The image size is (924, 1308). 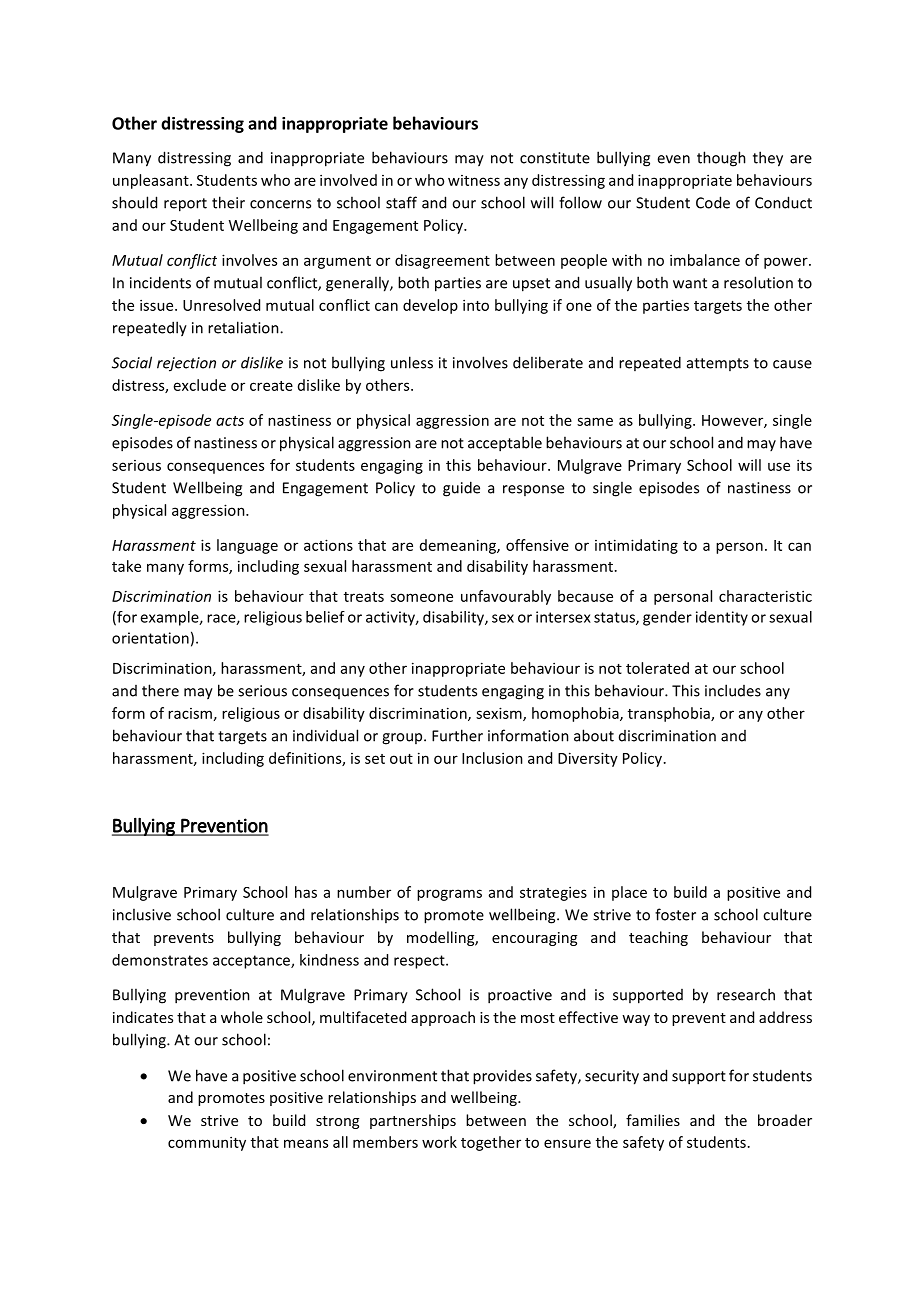 I want to click on their, so click(x=228, y=202).
